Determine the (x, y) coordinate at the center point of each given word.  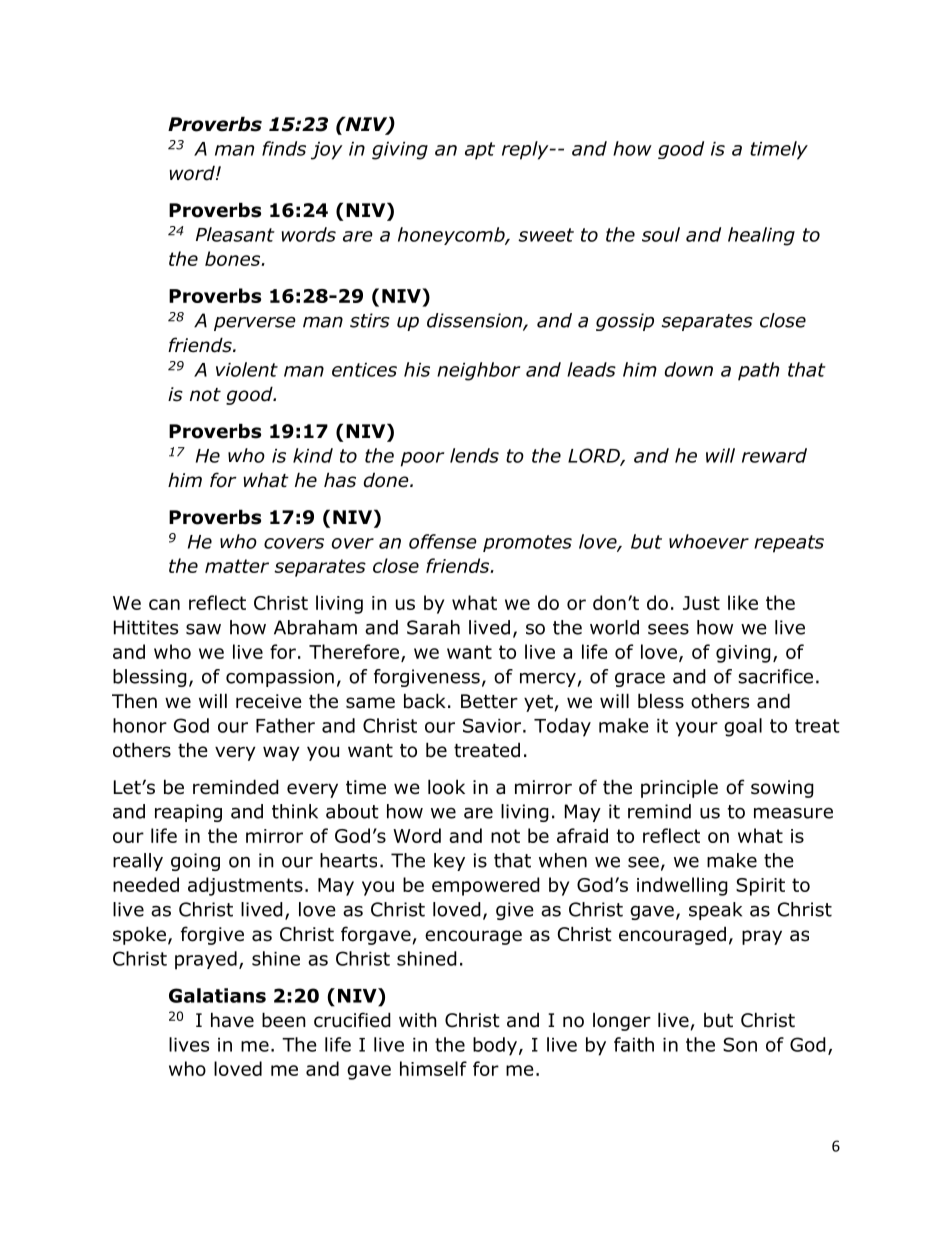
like (743, 602)
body (495, 1046)
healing (761, 236)
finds (284, 148)
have (232, 1020)
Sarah (433, 627)
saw (203, 629)
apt (480, 151)
